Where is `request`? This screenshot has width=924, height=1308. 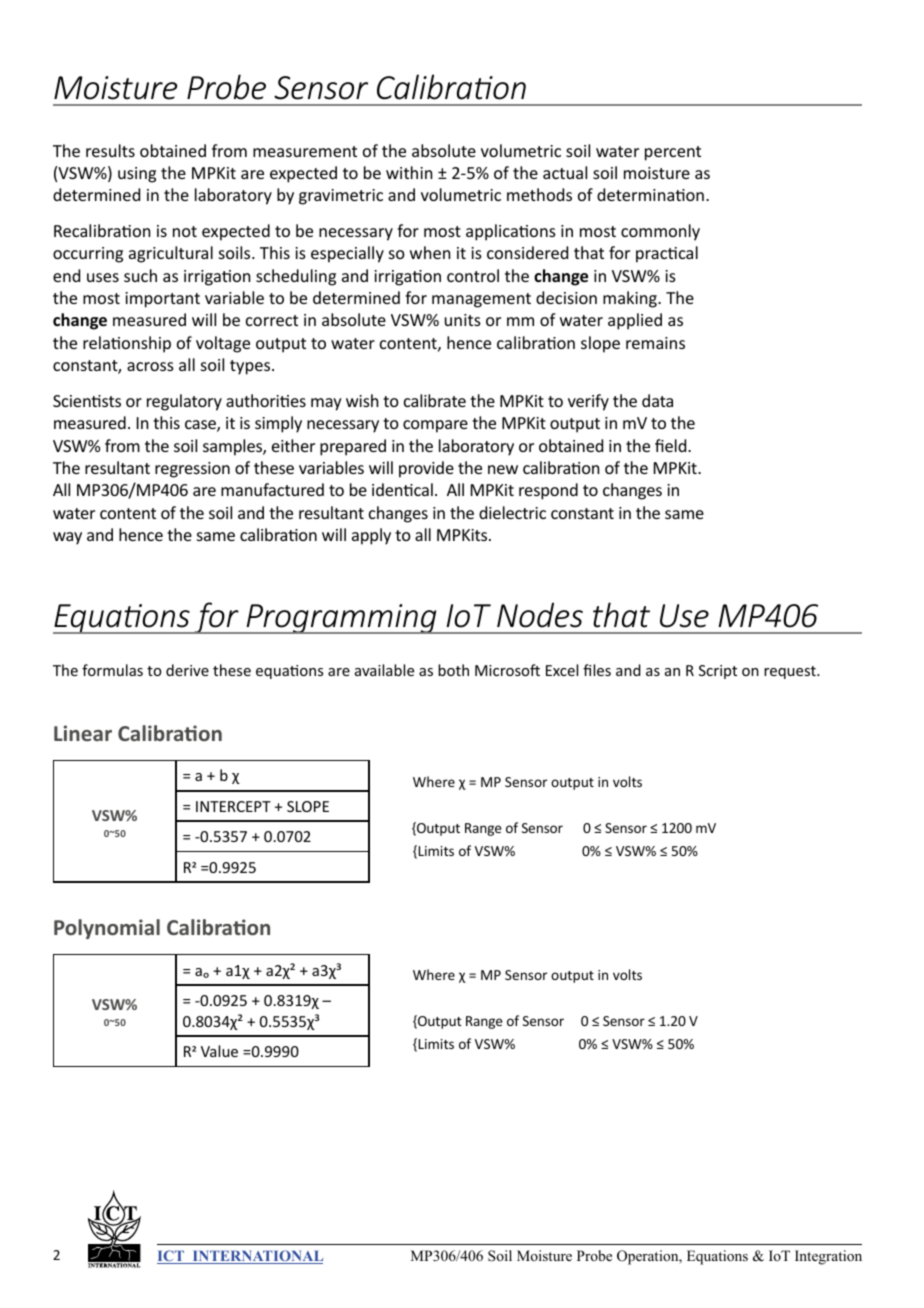 request is located at coordinates (791, 672).
